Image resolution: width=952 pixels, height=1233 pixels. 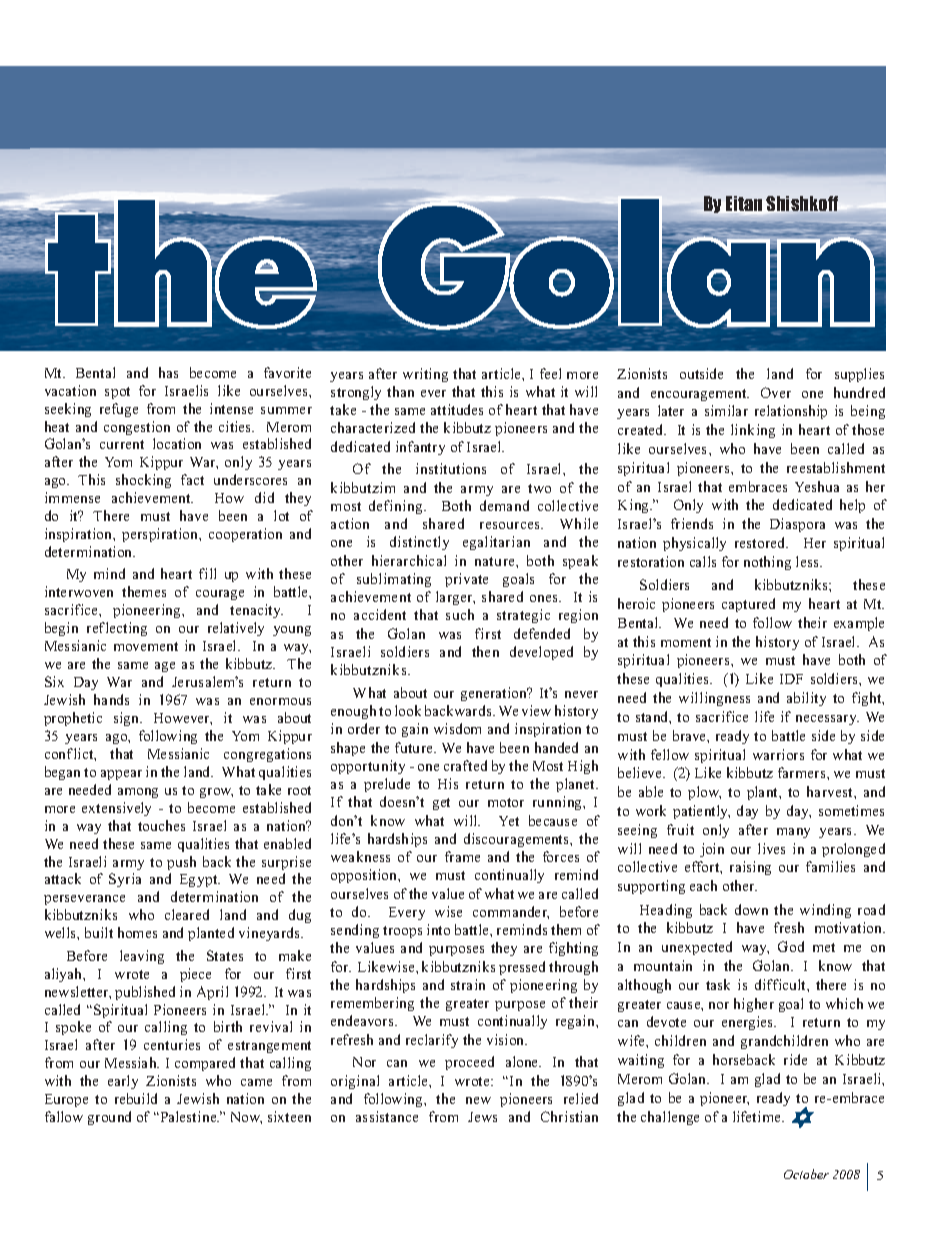 I want to click on October, so click(x=806, y=1174).
